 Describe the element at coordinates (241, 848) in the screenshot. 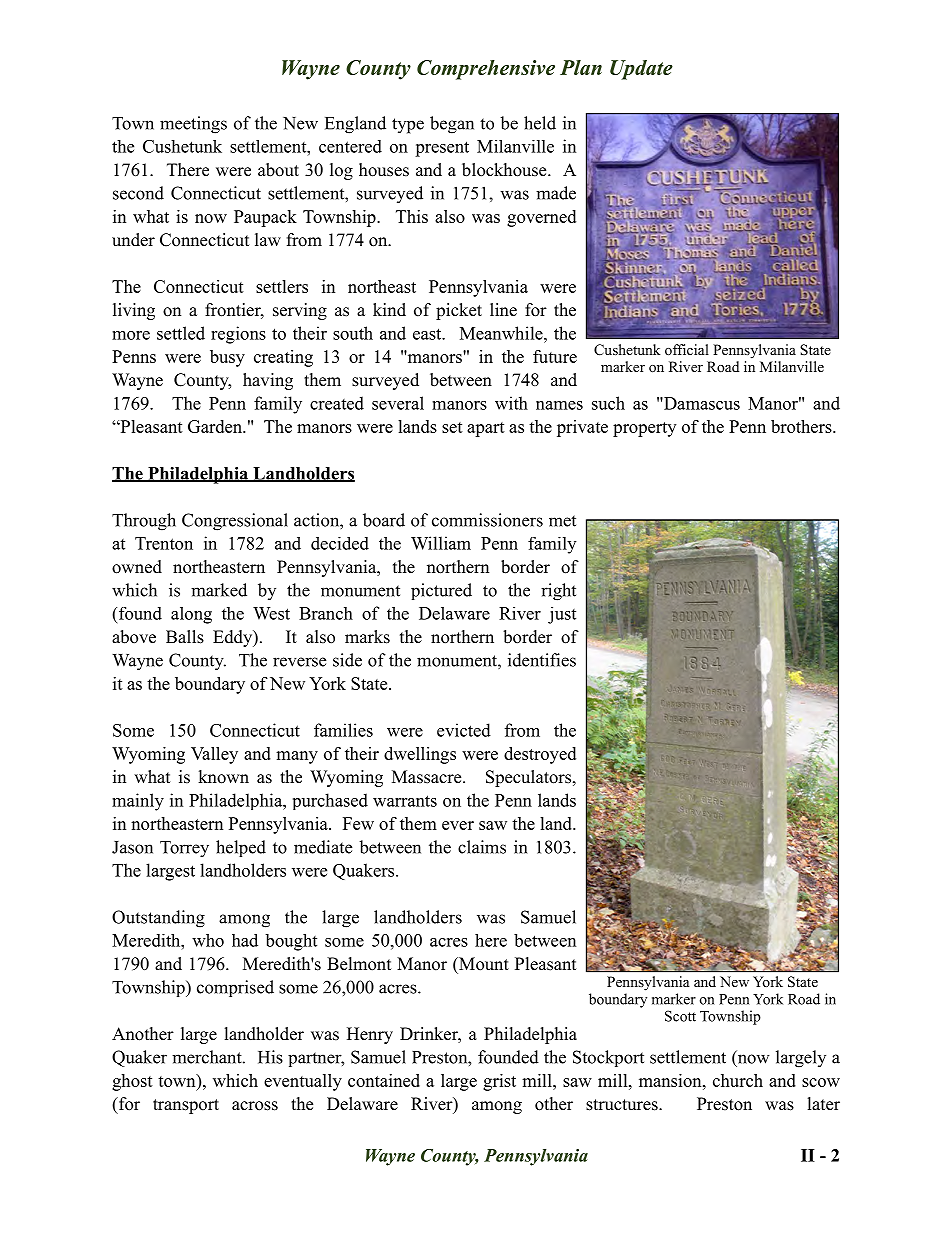

I see `helped` at that location.
